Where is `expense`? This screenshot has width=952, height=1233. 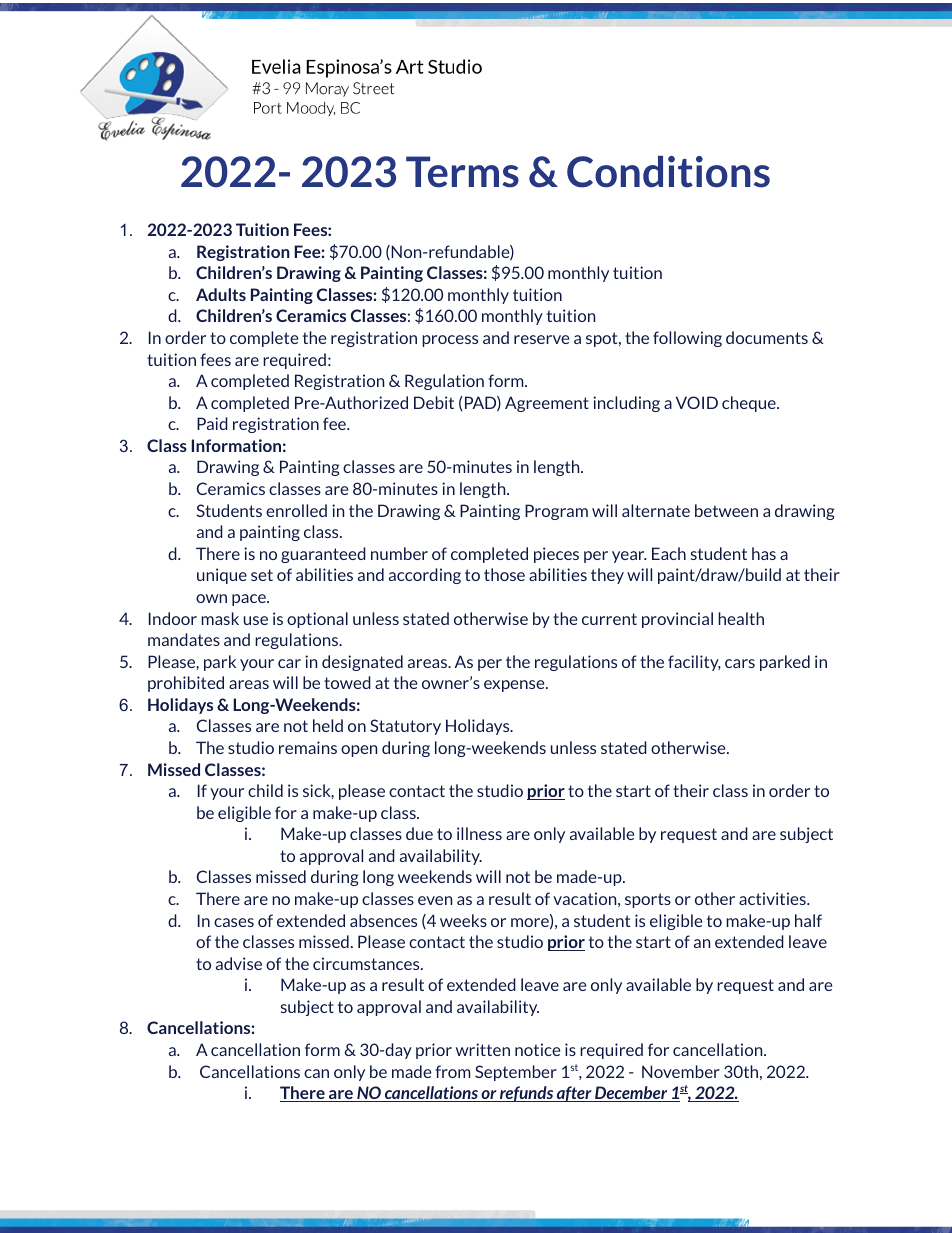
expense is located at coordinates (515, 686).
